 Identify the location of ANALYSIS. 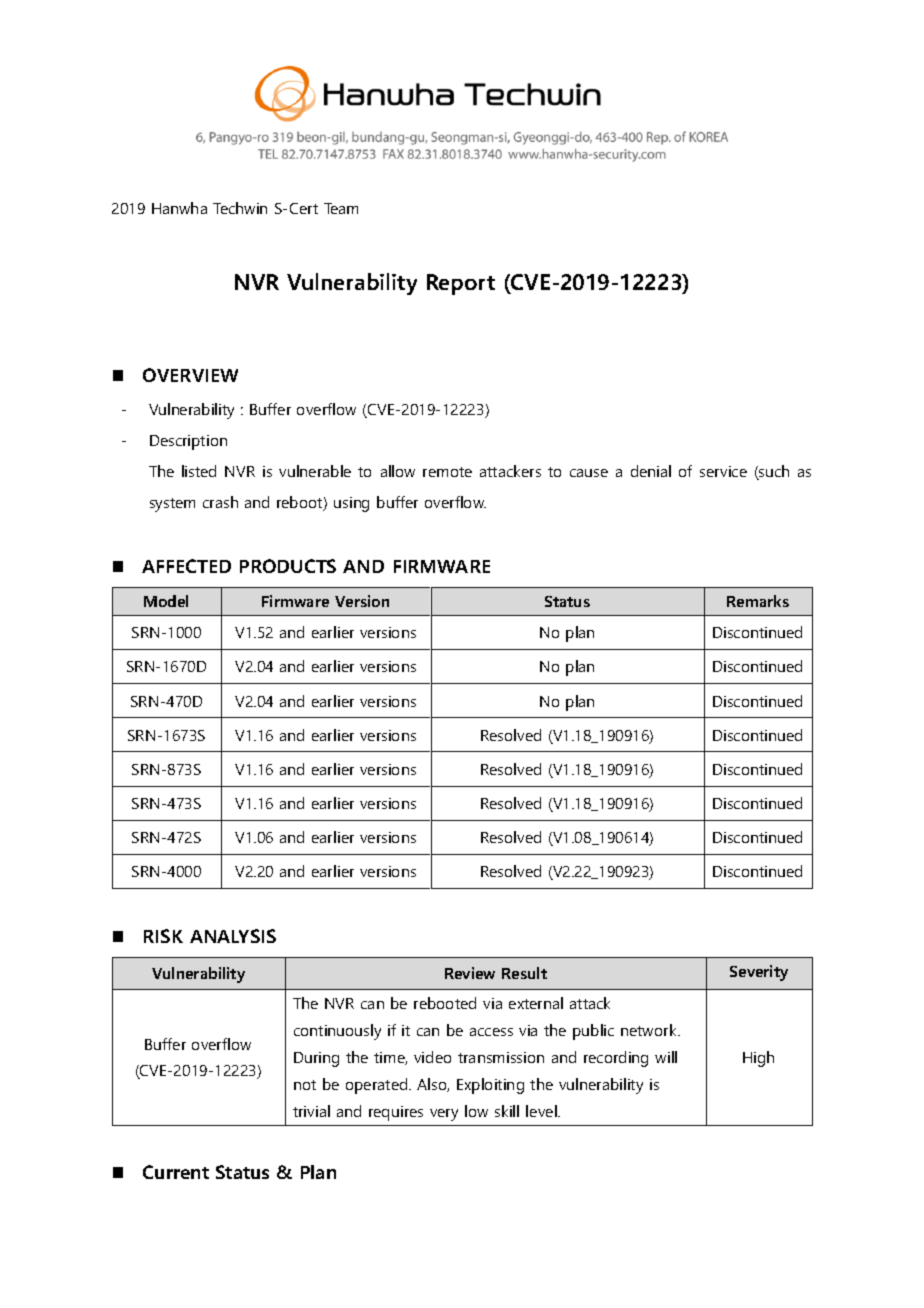
(233, 936).
